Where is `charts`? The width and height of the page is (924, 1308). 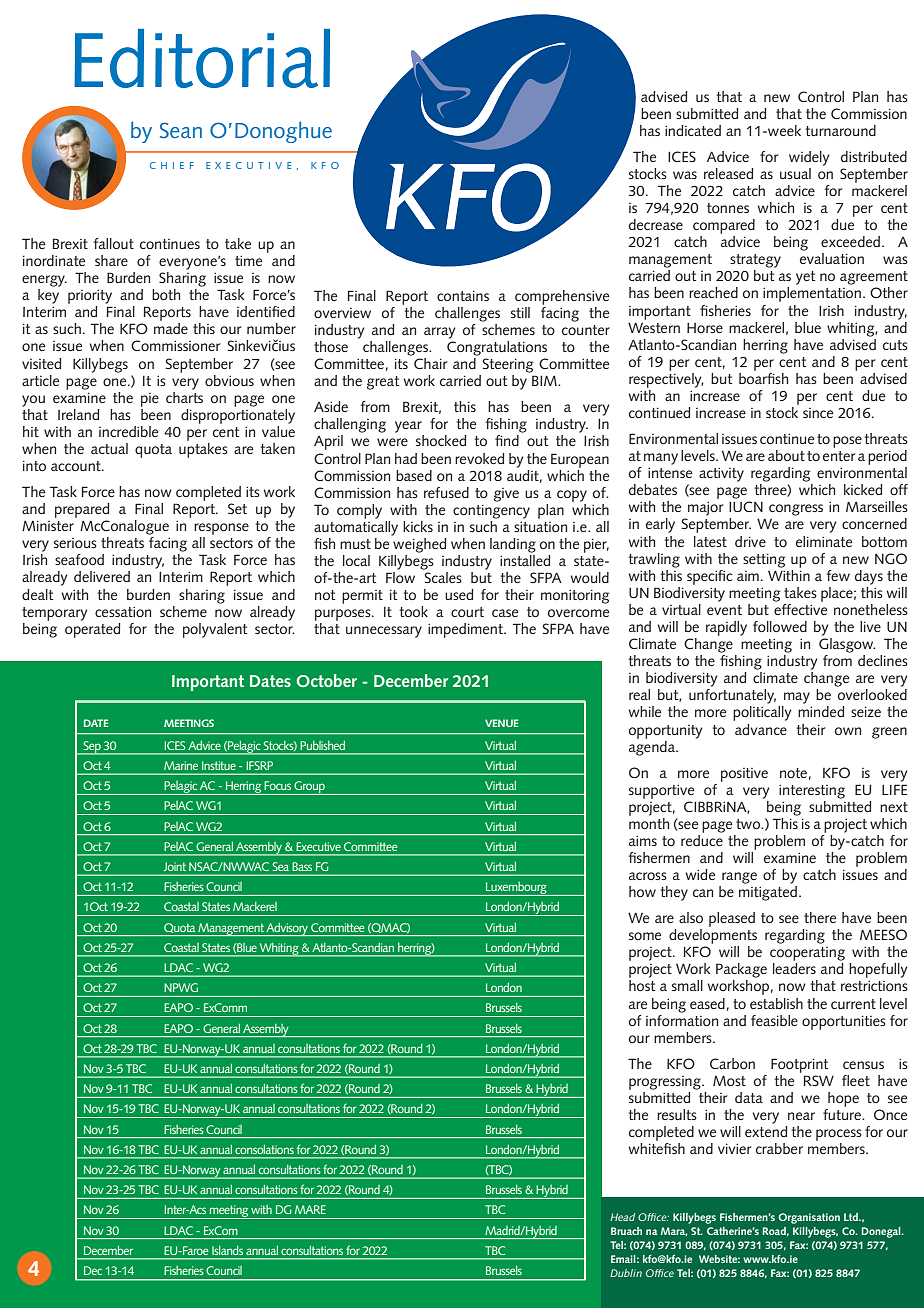 charts is located at coordinates (184, 396).
